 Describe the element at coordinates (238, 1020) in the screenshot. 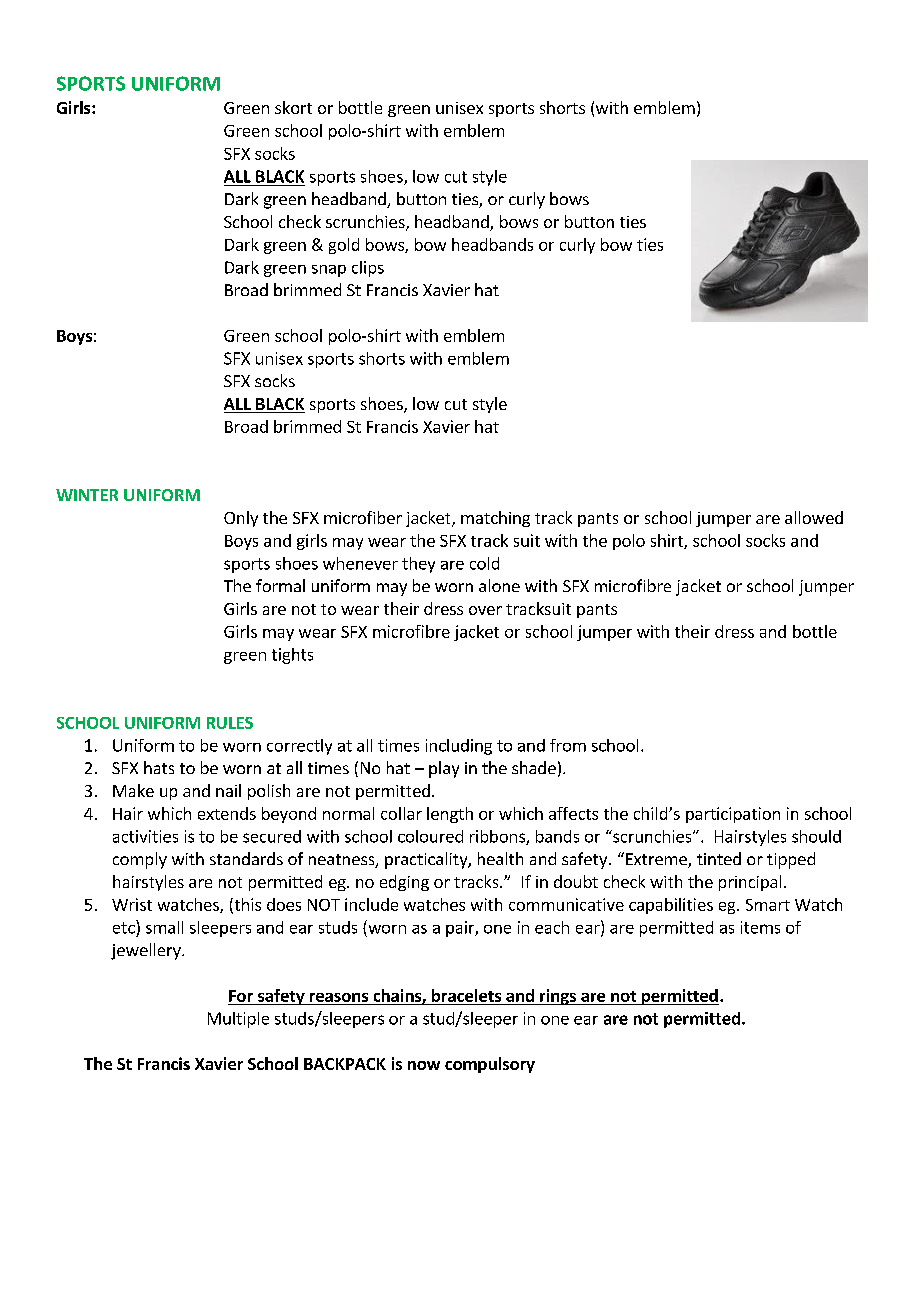

I see `Multiple` at that location.
